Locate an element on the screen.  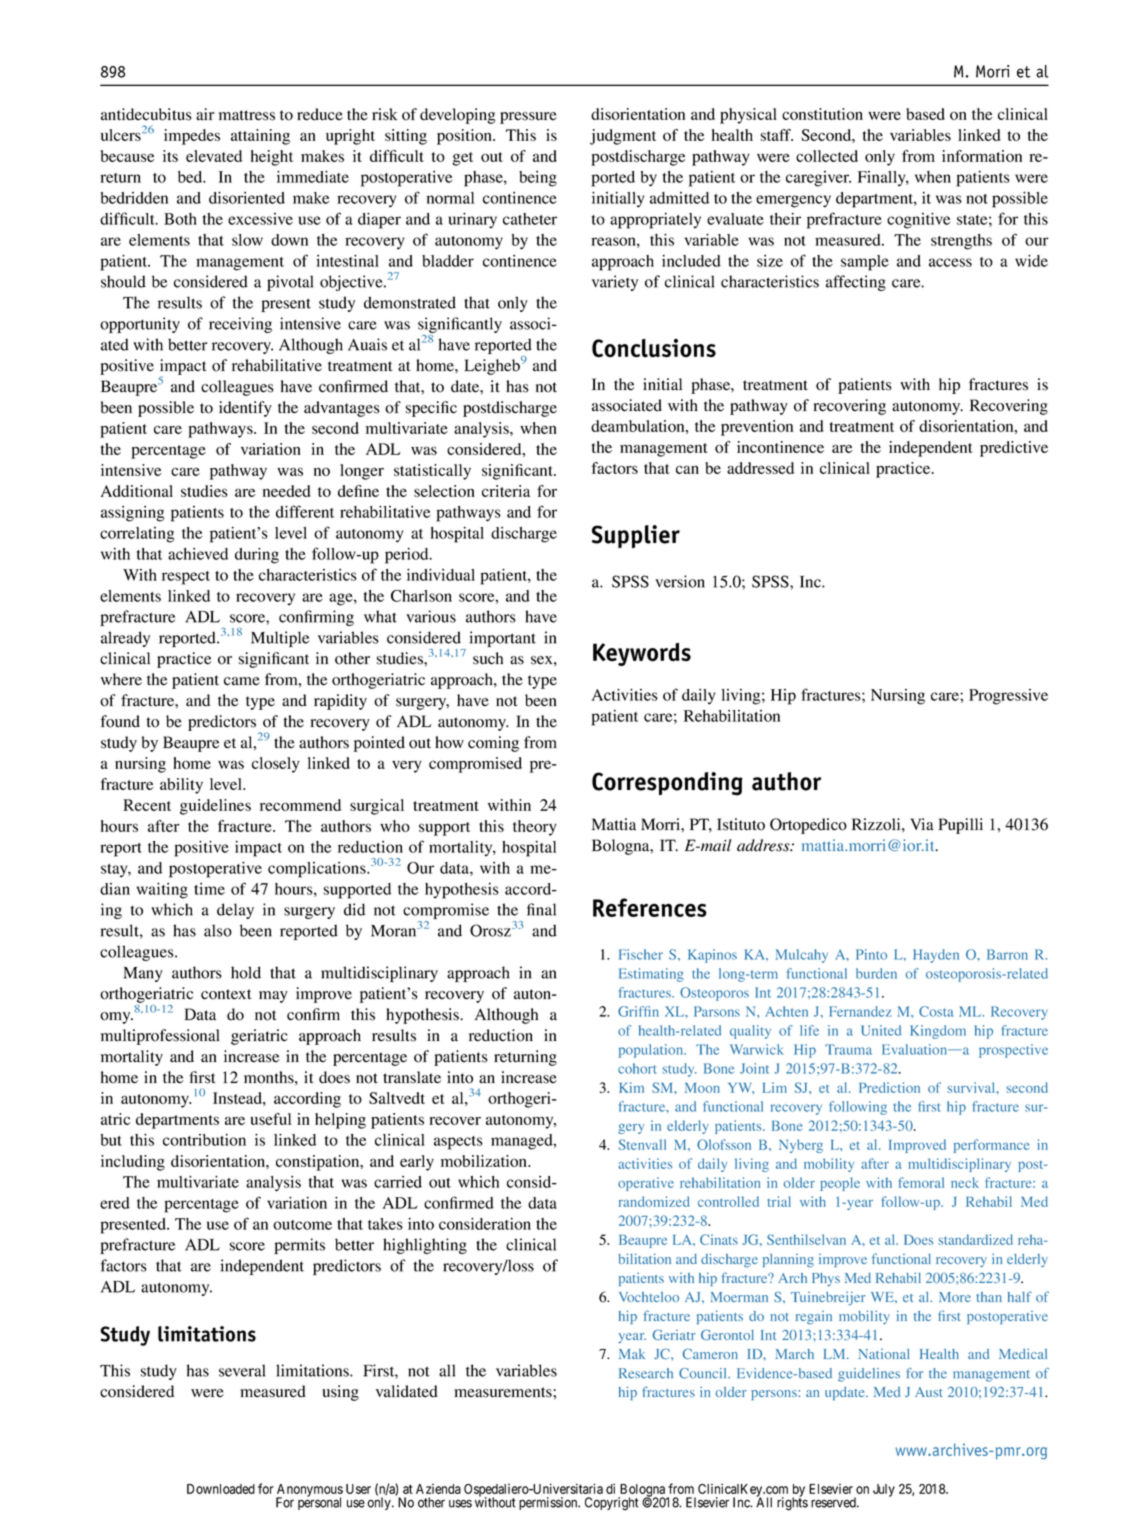
attaining is located at coordinates (260, 137).
